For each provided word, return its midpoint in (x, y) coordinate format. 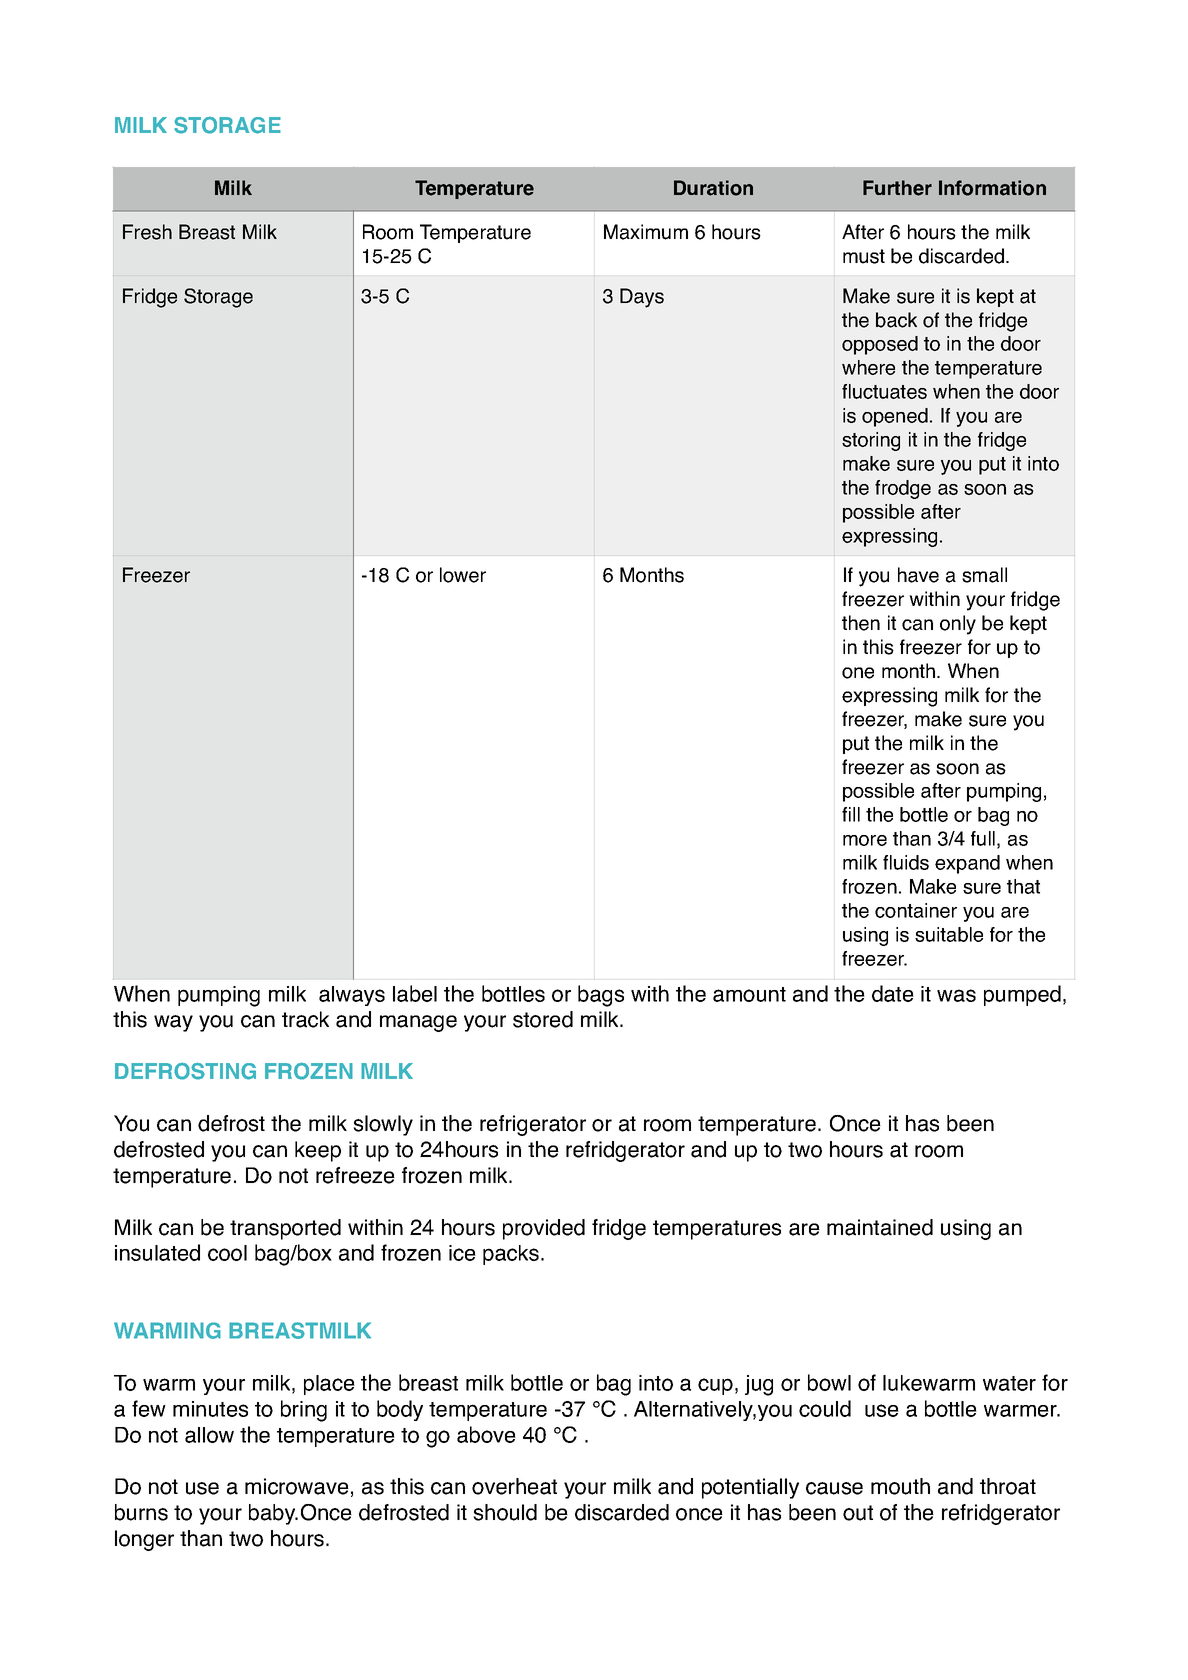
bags (601, 996)
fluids (906, 862)
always (352, 996)
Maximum (646, 232)
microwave (297, 1486)
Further (897, 188)
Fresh (147, 232)
